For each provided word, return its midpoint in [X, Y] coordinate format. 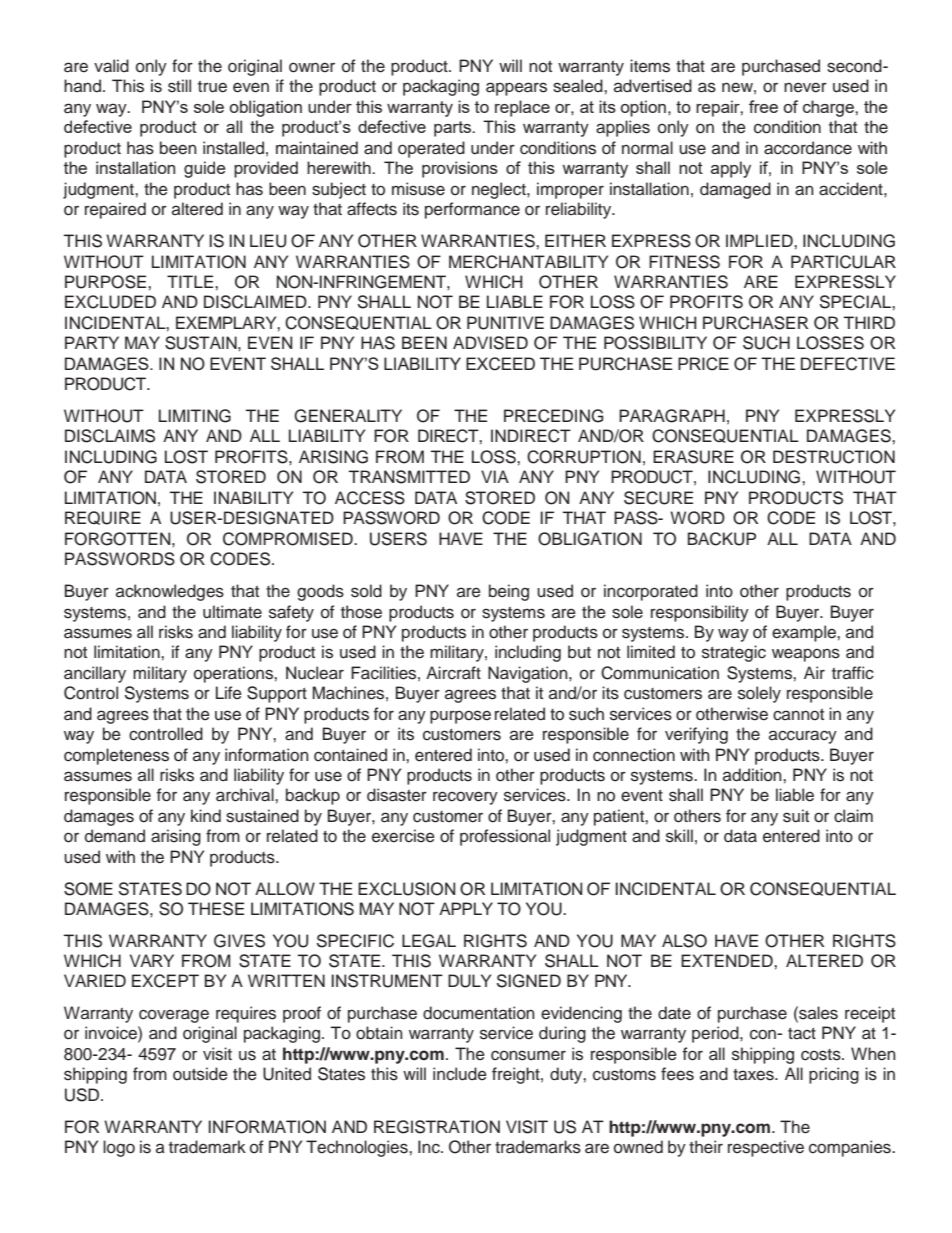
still [179, 86]
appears [516, 89]
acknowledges [170, 592]
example [805, 633]
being [509, 592]
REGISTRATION [437, 1127]
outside [200, 1074]
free [763, 106]
